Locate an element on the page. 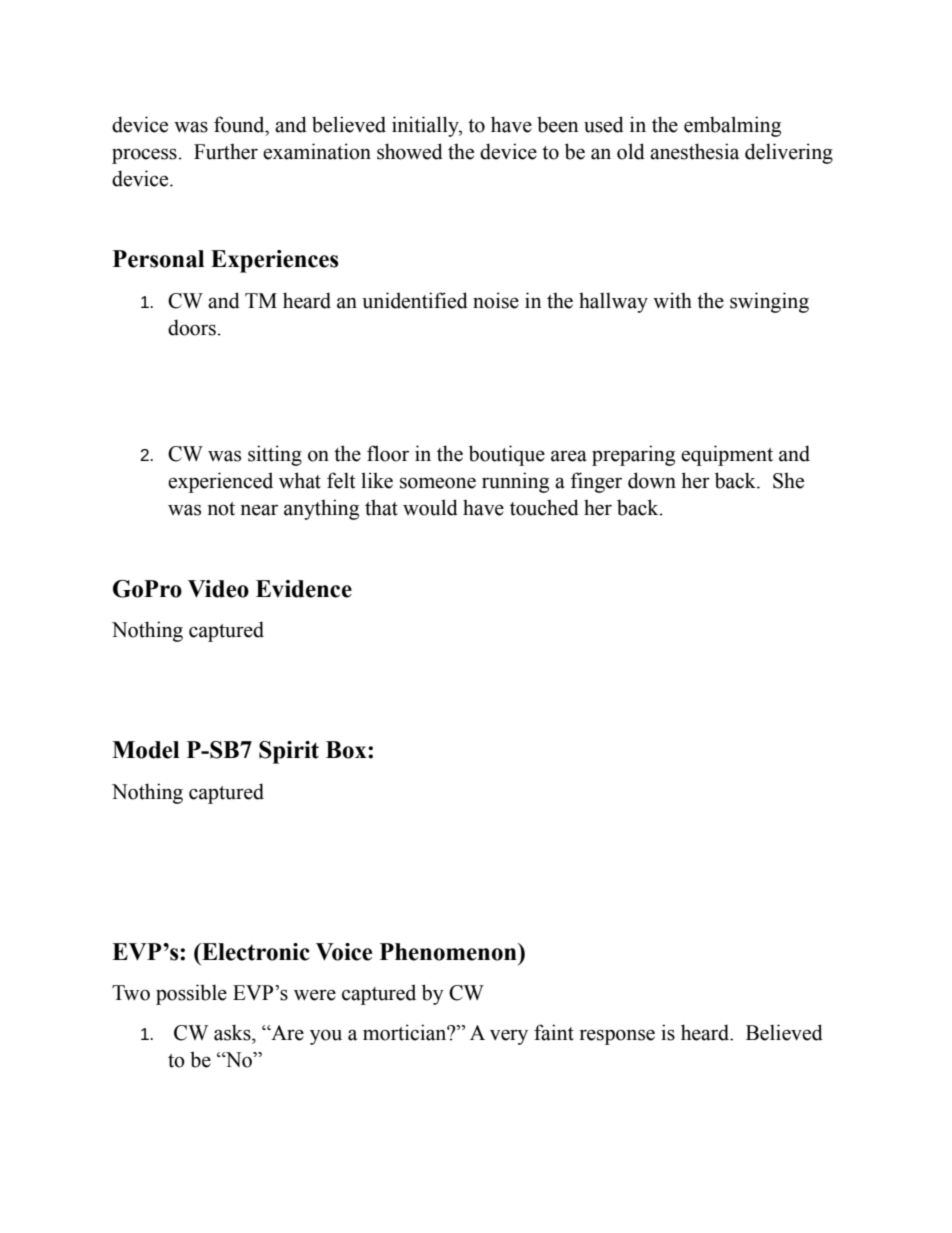 The width and height of the image is (952, 1233). possible is located at coordinates (191, 994).
